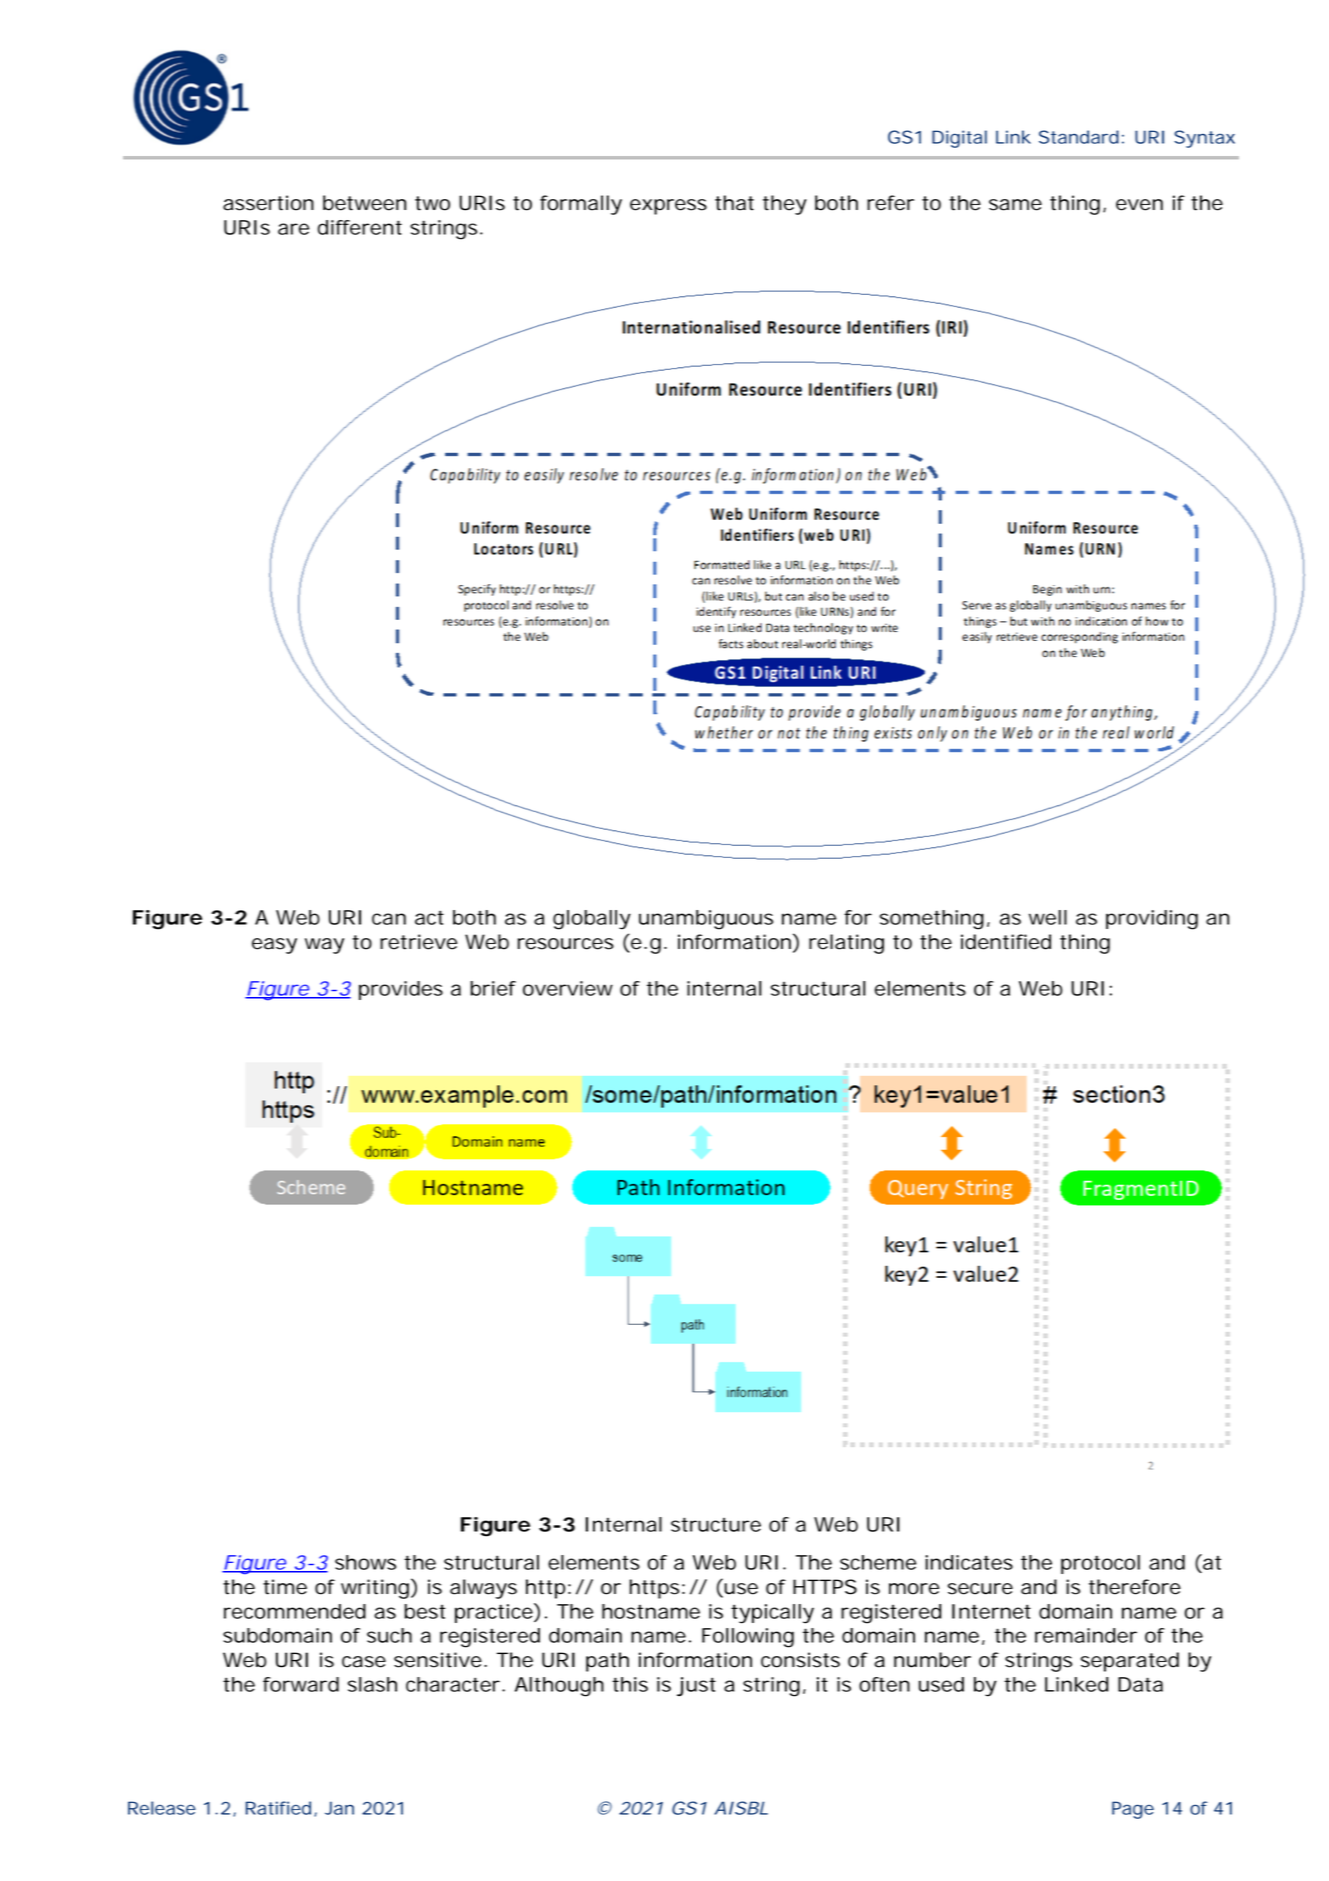 The width and height of the image is (1329, 1881). I want to click on Ratified, so click(278, 1808).
